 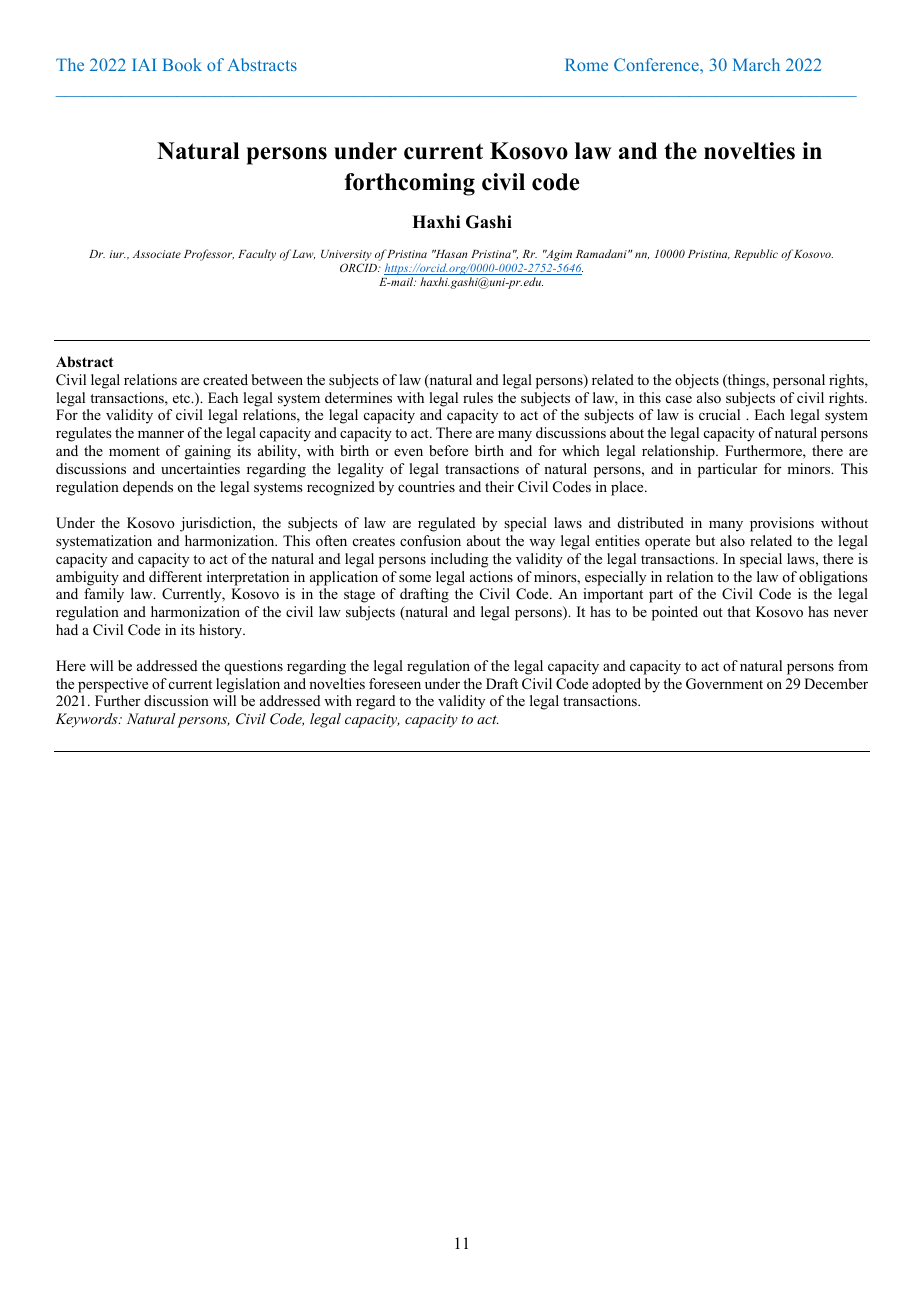 I want to click on Rome, so click(x=586, y=64).
